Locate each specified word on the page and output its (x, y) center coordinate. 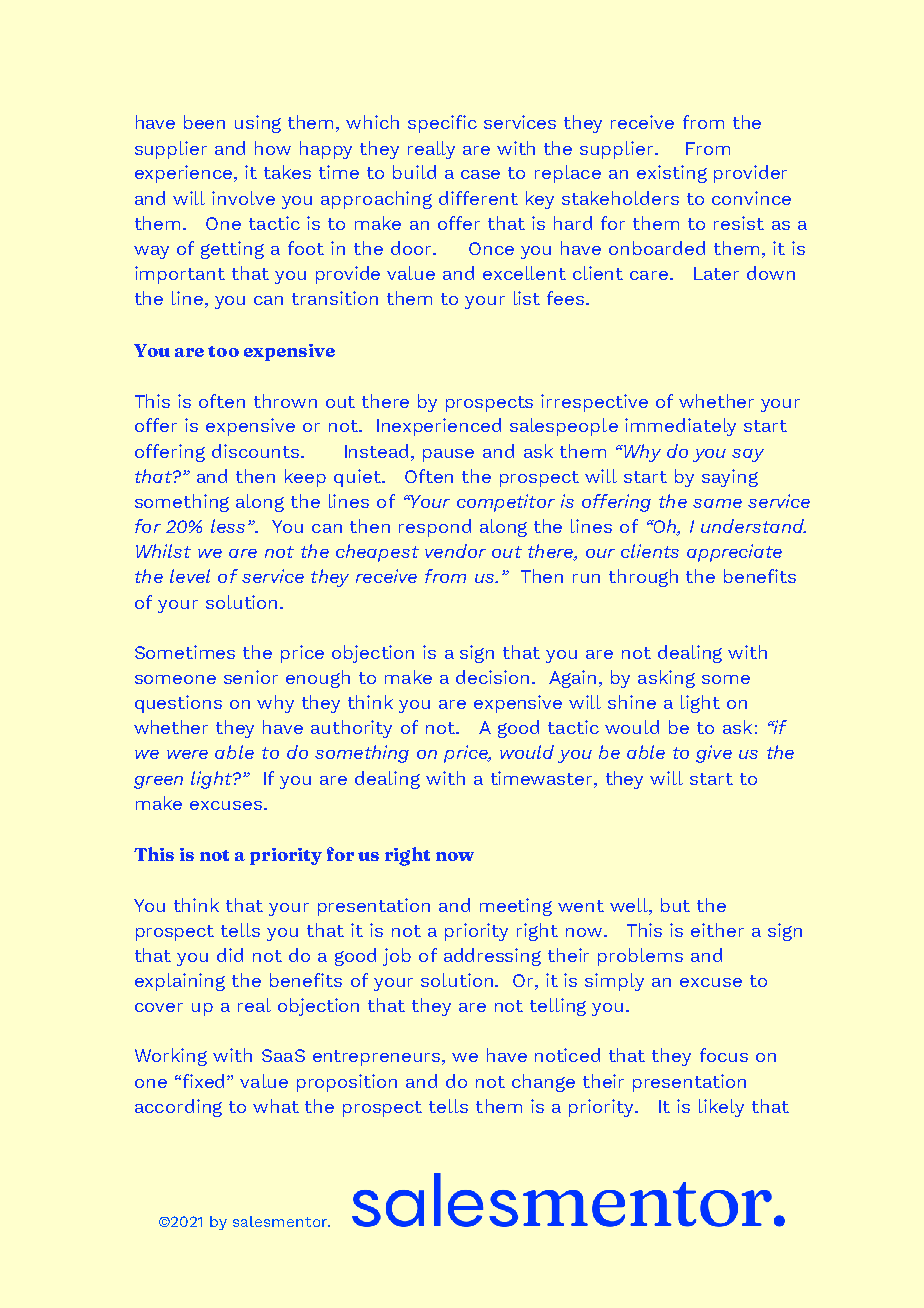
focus (724, 1055)
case (480, 174)
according (178, 1108)
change (543, 1083)
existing (672, 174)
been (204, 122)
